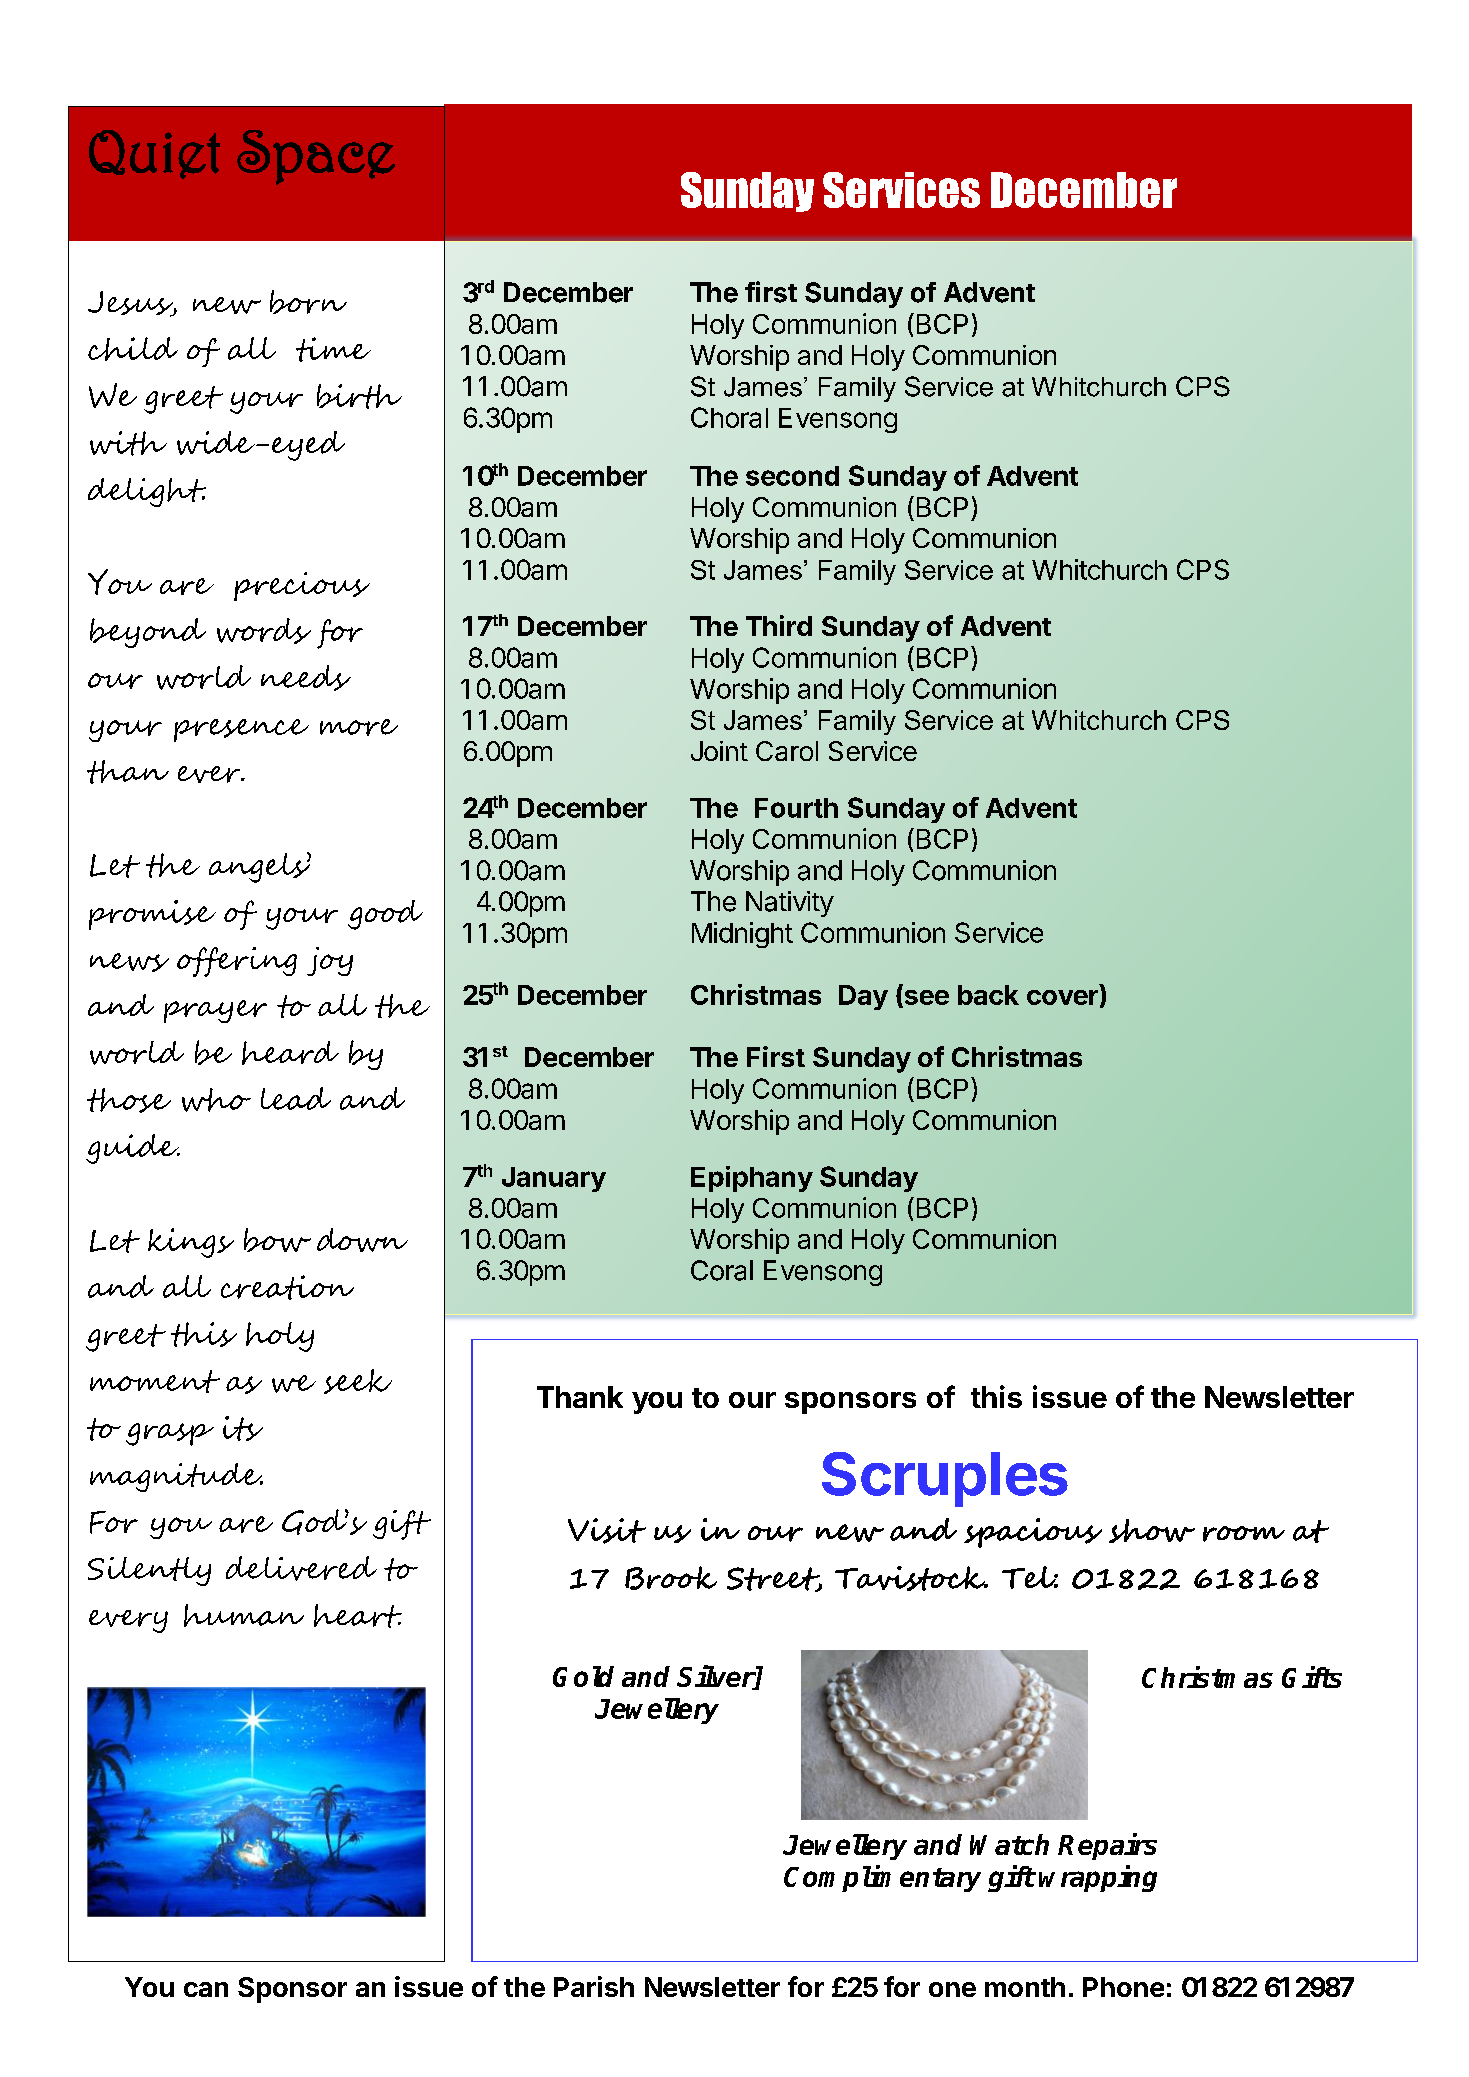  I want to click on cover, so click(1062, 997).
